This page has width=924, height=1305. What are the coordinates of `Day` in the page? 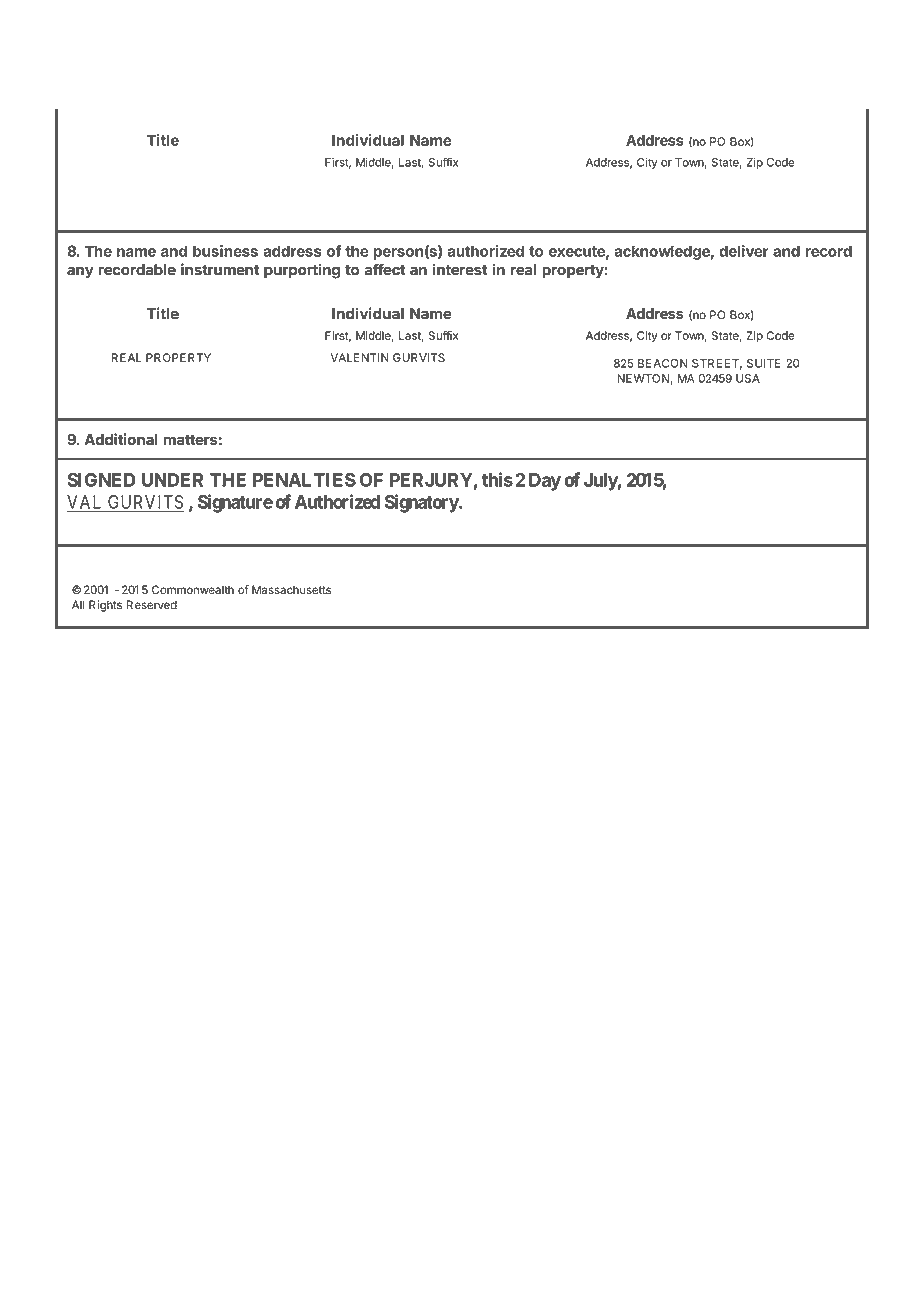 It's located at (545, 482).
